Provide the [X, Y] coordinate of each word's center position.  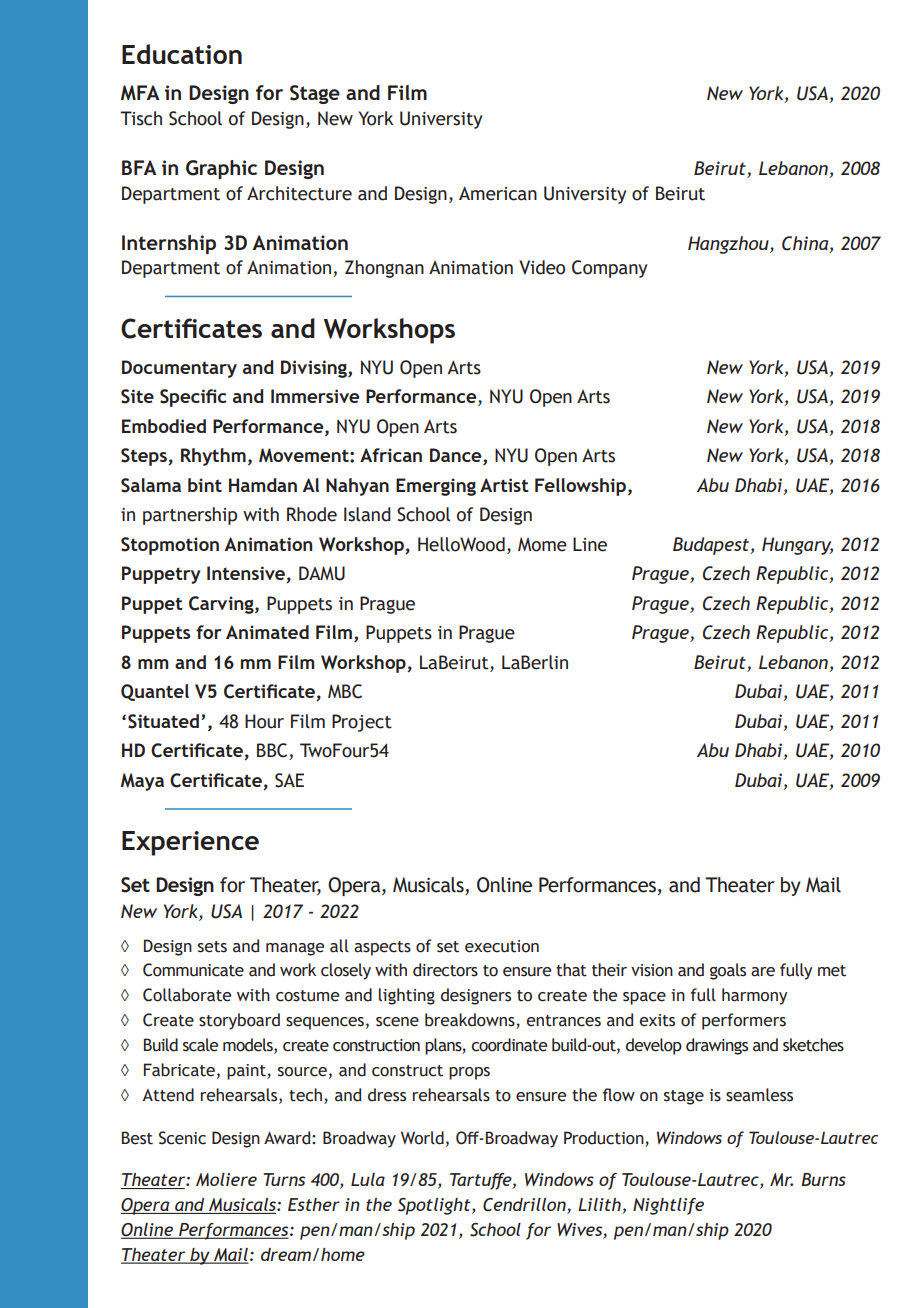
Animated [267, 632]
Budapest [712, 546]
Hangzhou [729, 245]
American [498, 193]
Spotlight [435, 1206]
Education [182, 54]
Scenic [182, 1138]
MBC [345, 691]
